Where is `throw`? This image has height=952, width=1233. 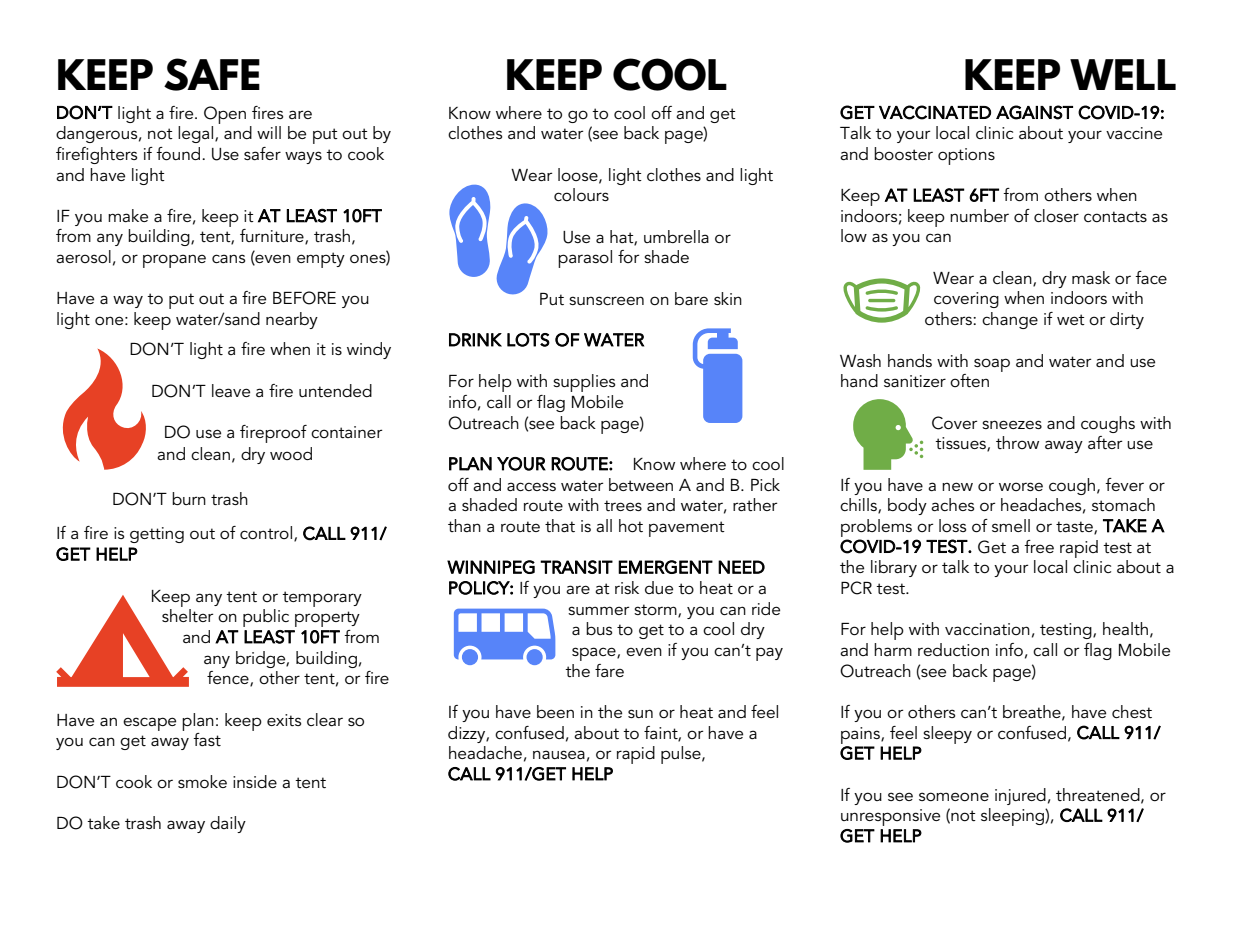 throw is located at coordinates (1017, 442).
